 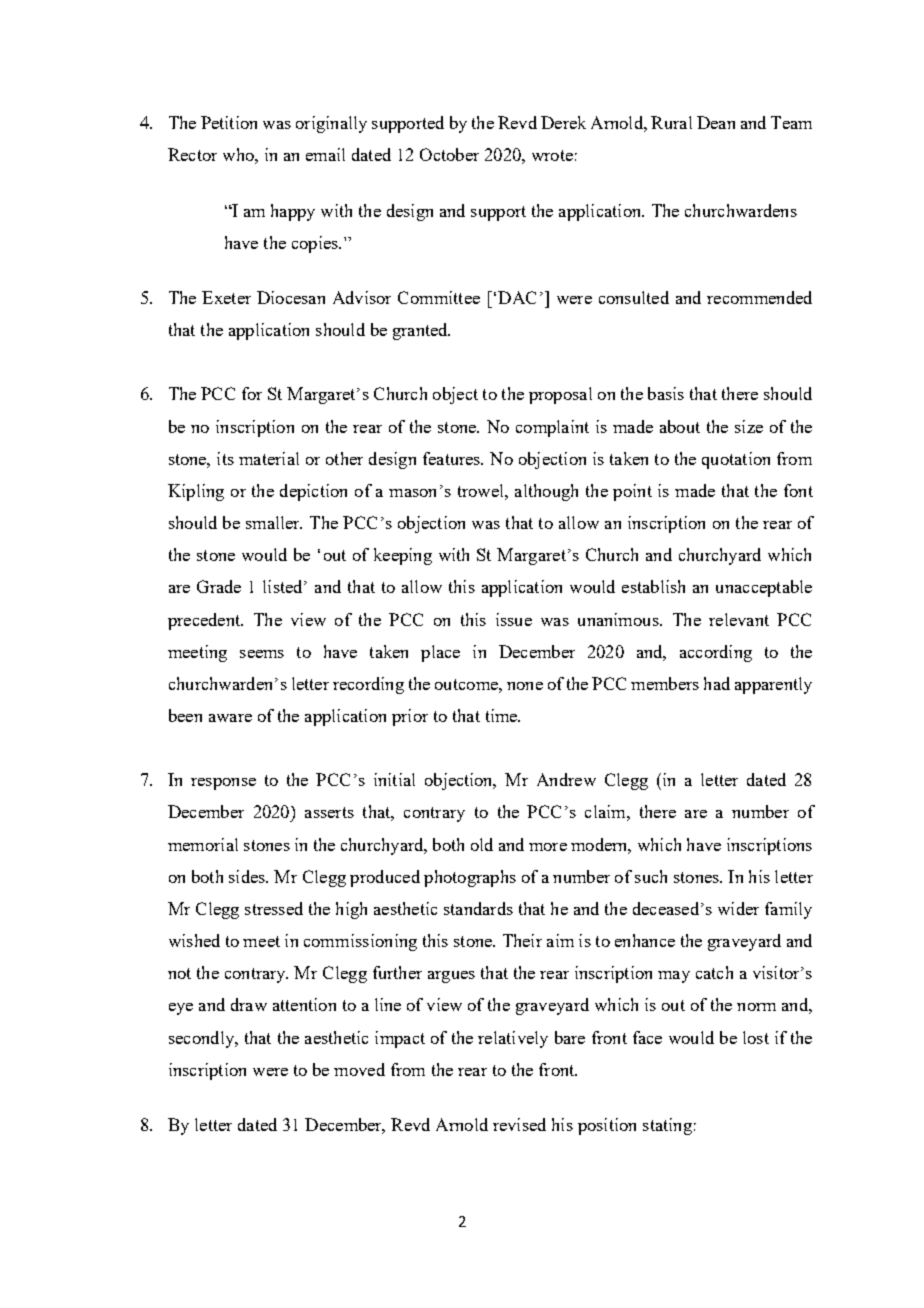 What do you see at coordinates (716, 122) in the screenshot?
I see `Dean` at bounding box center [716, 122].
